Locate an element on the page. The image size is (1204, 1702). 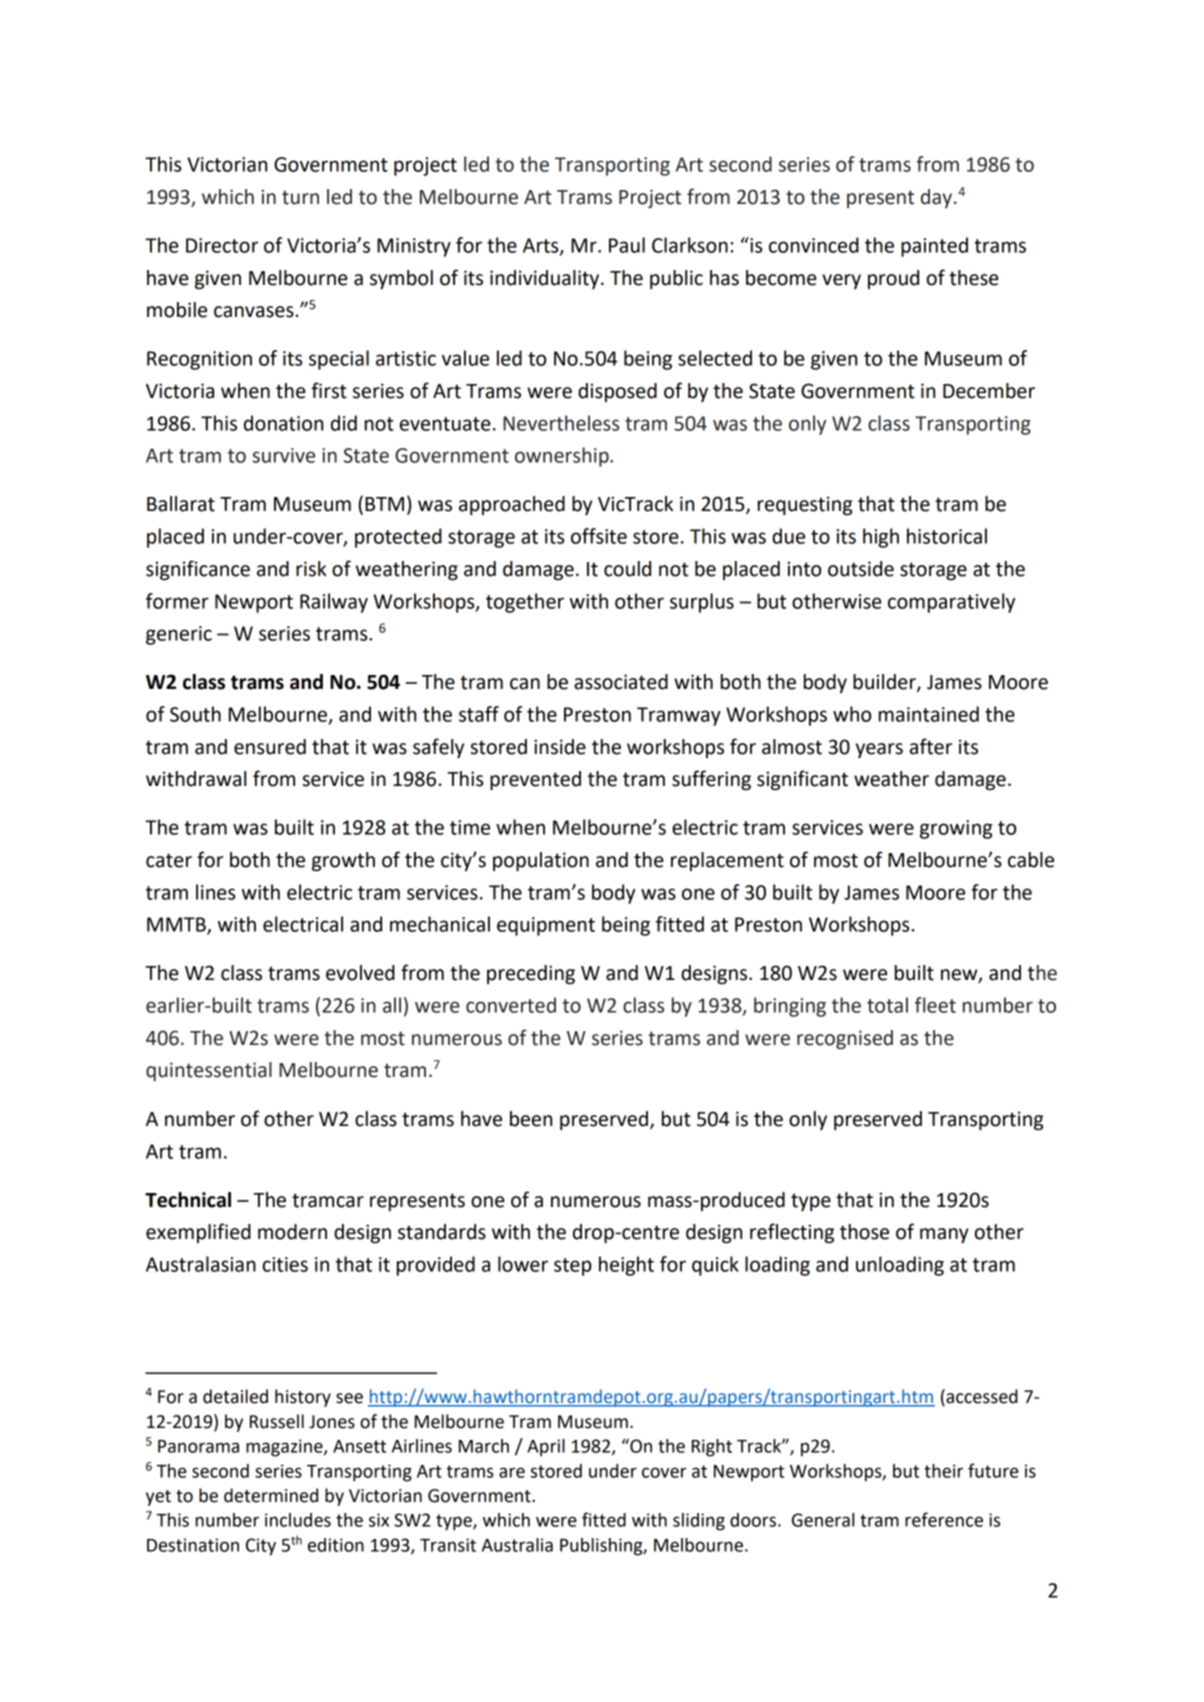
modern is located at coordinates (292, 1232).
